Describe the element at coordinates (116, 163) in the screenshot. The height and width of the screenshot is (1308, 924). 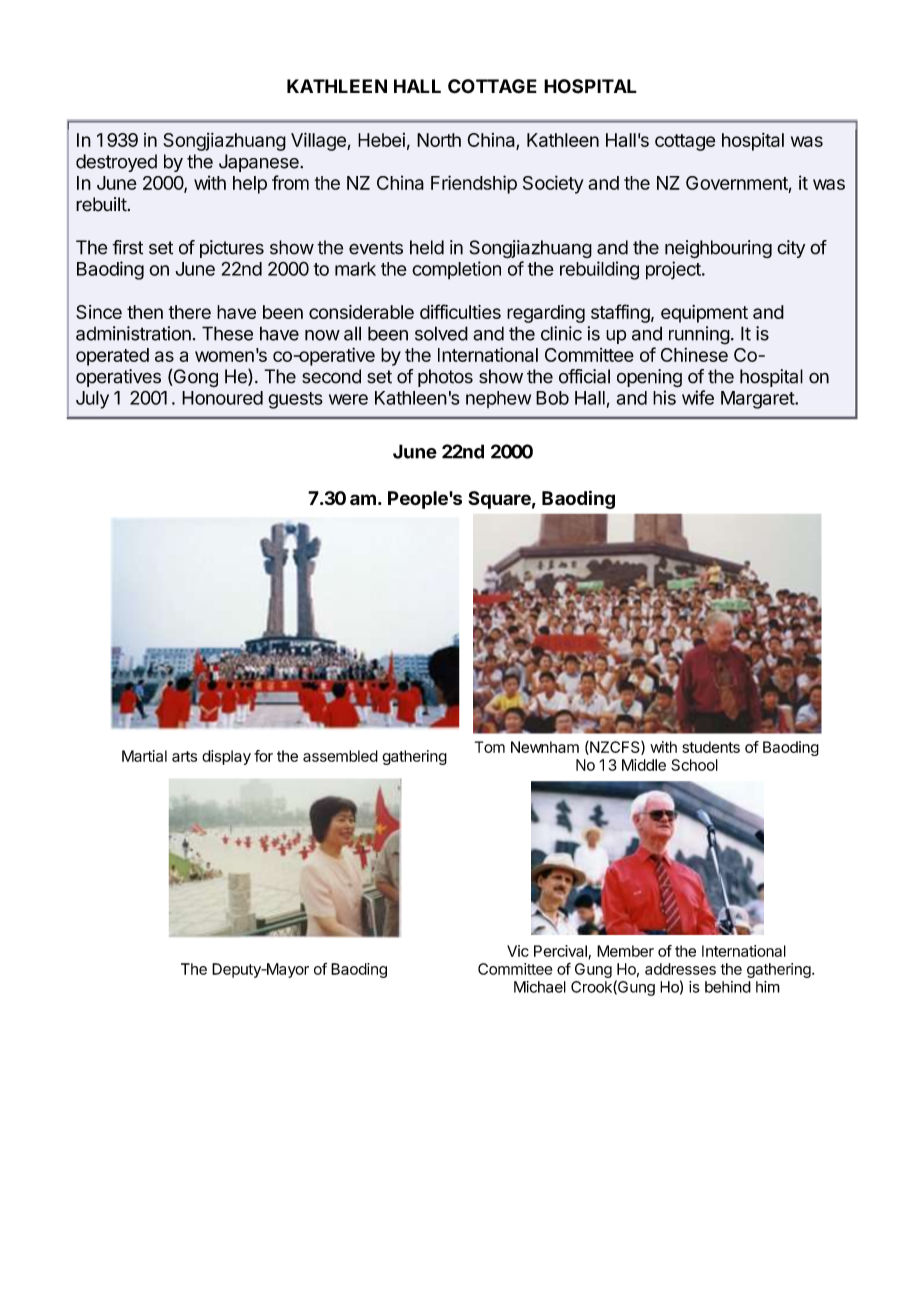
I see `destroyed` at that location.
